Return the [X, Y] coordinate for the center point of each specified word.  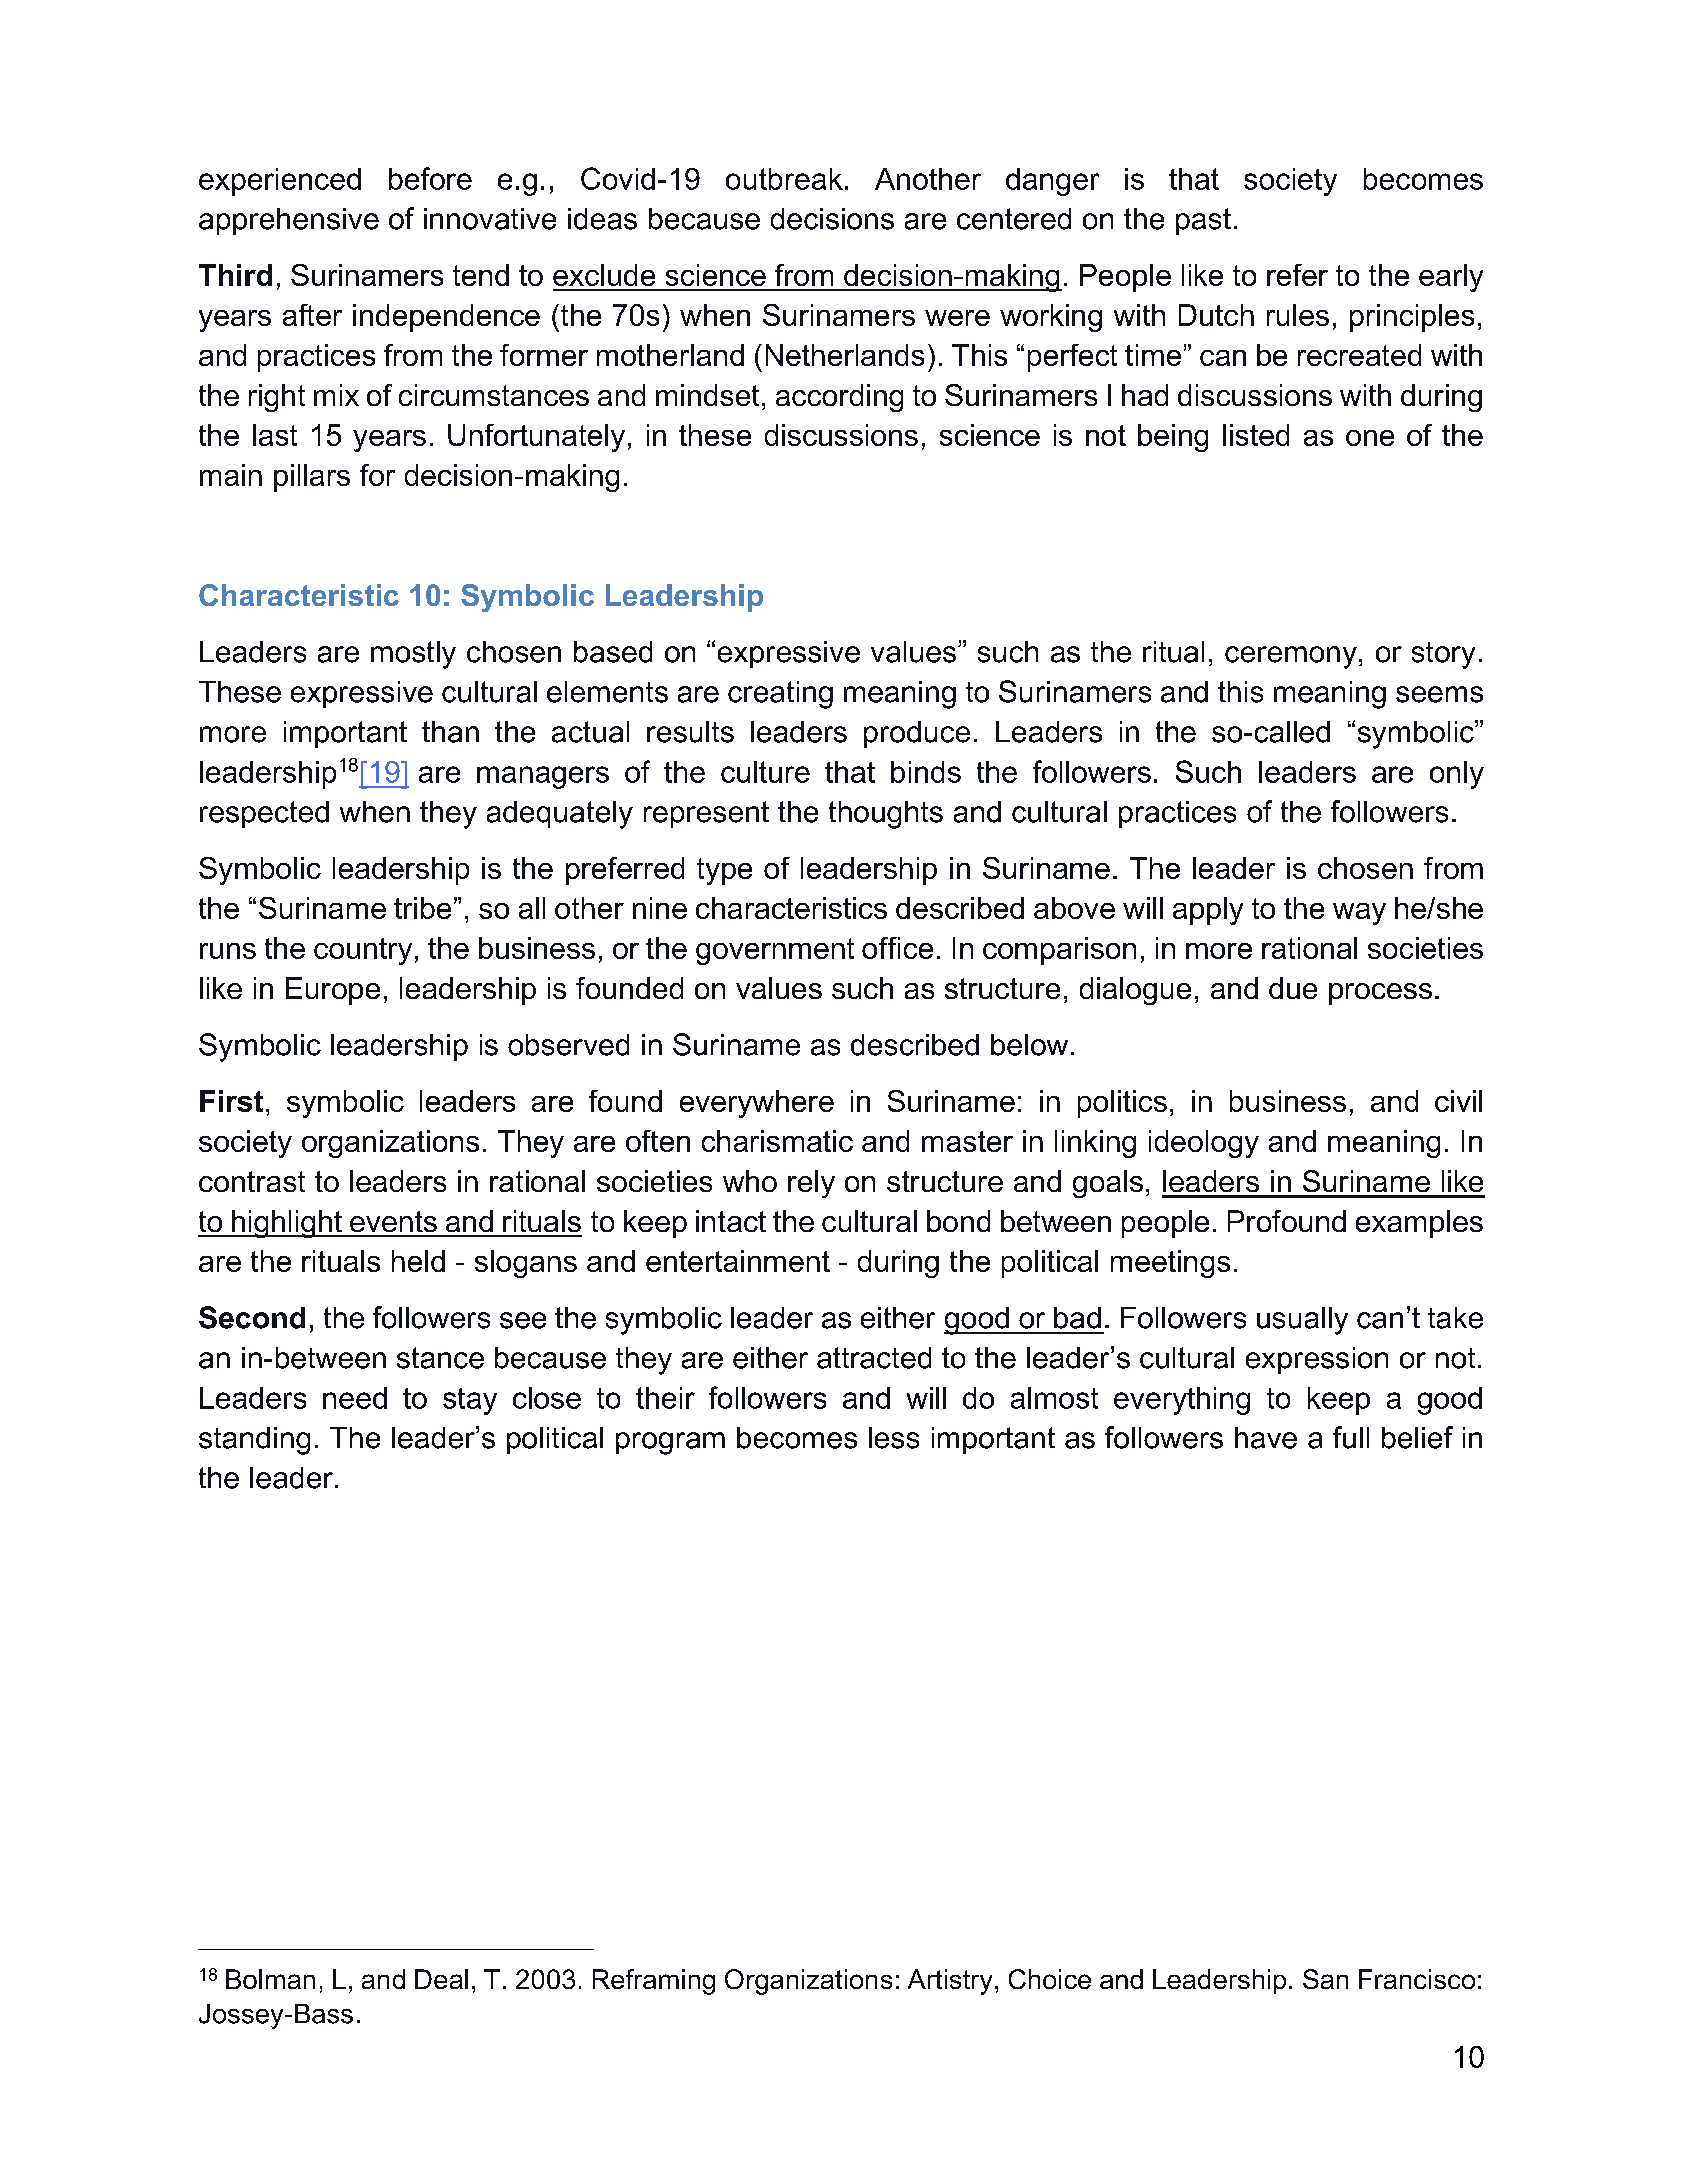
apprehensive [289, 221]
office [897, 948]
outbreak [784, 179]
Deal [441, 1979]
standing [254, 1441]
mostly [413, 655]
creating [780, 695]
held [418, 1261]
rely [811, 1184]
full [1351, 1437]
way [1359, 914]
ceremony [1291, 657]
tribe [422, 908]
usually [1302, 1321]
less [894, 1438]
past [1203, 221]
